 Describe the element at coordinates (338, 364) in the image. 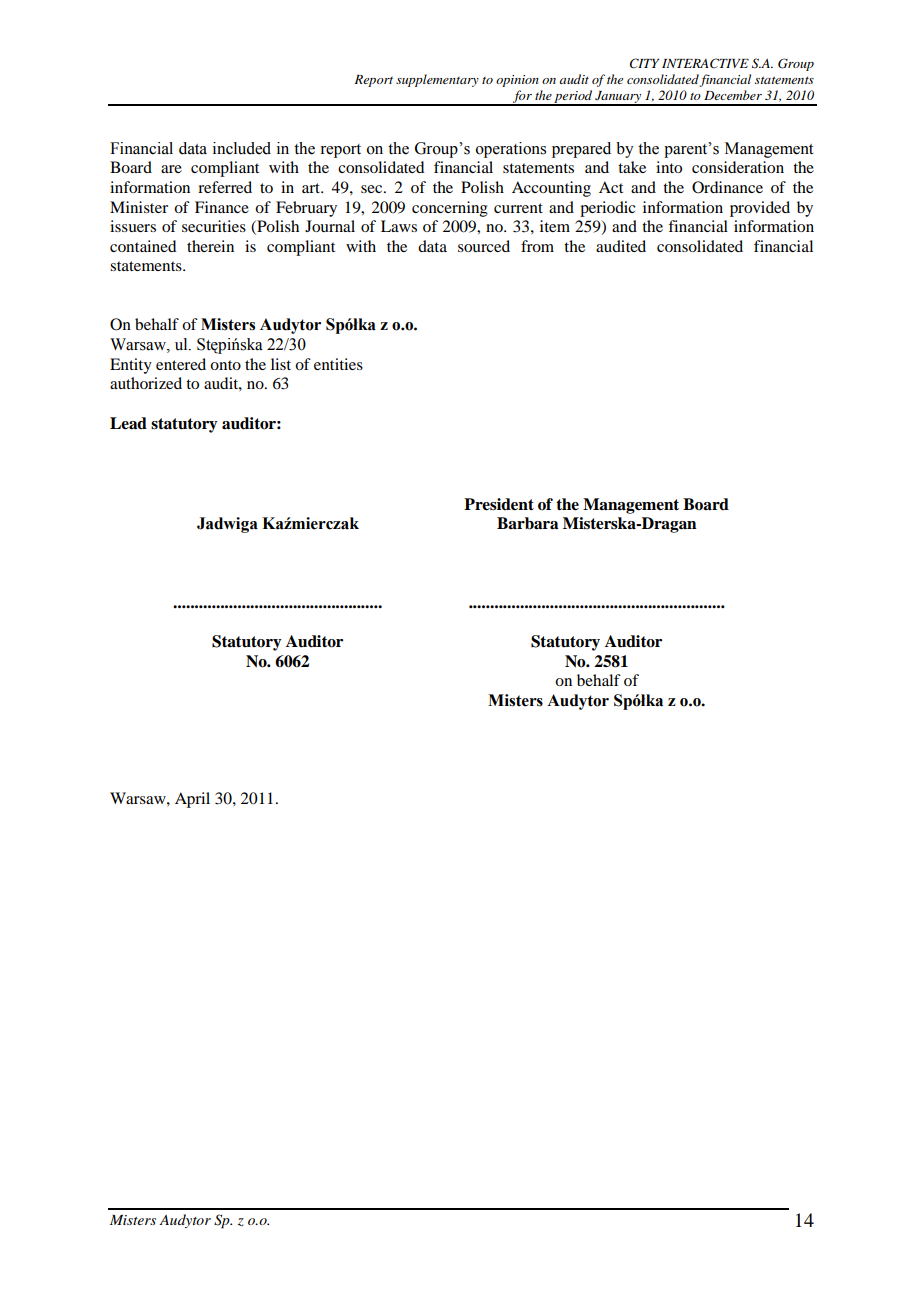

I see `entities` at that location.
